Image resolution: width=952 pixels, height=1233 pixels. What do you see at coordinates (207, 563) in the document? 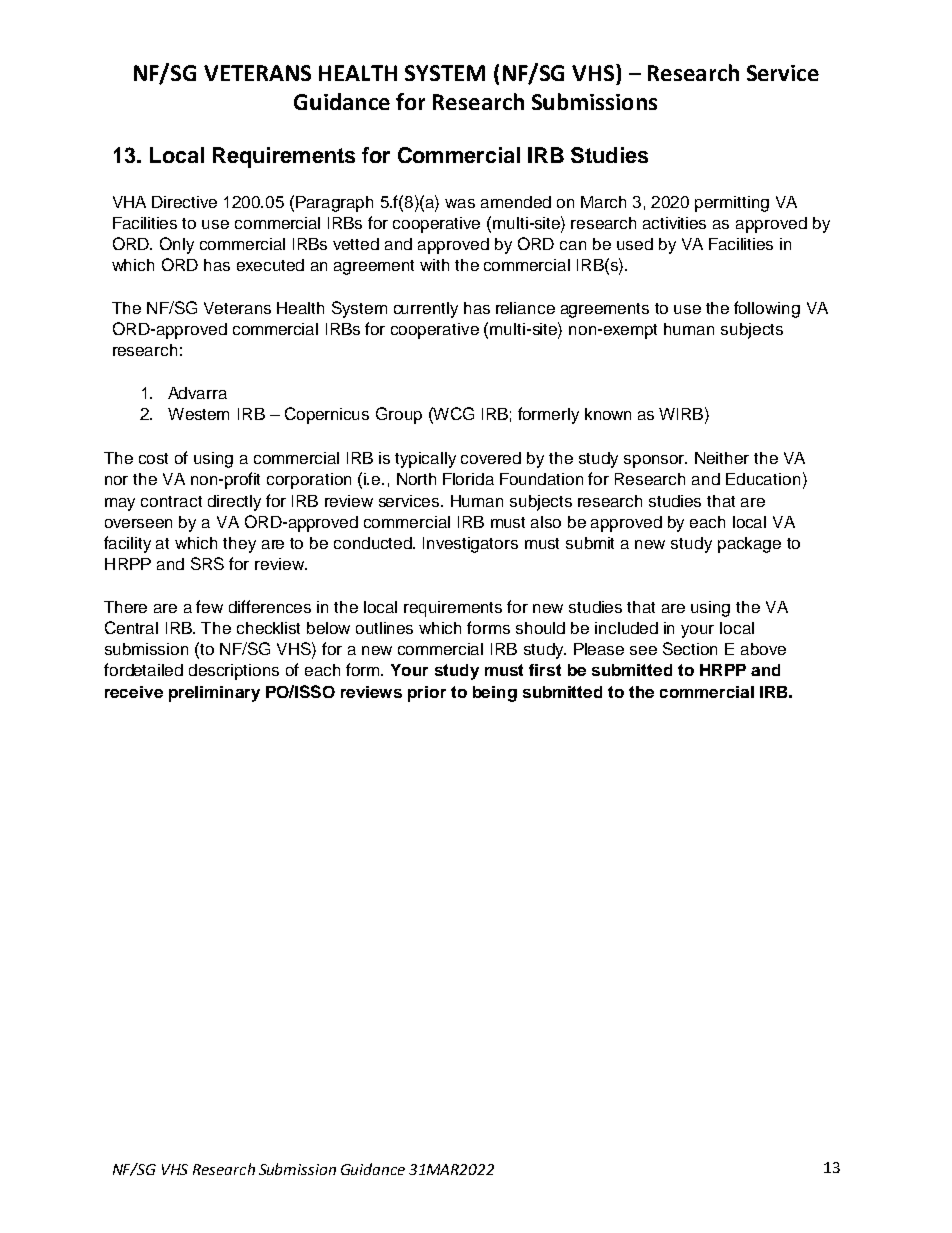
I see `SRS` at bounding box center [207, 563].
